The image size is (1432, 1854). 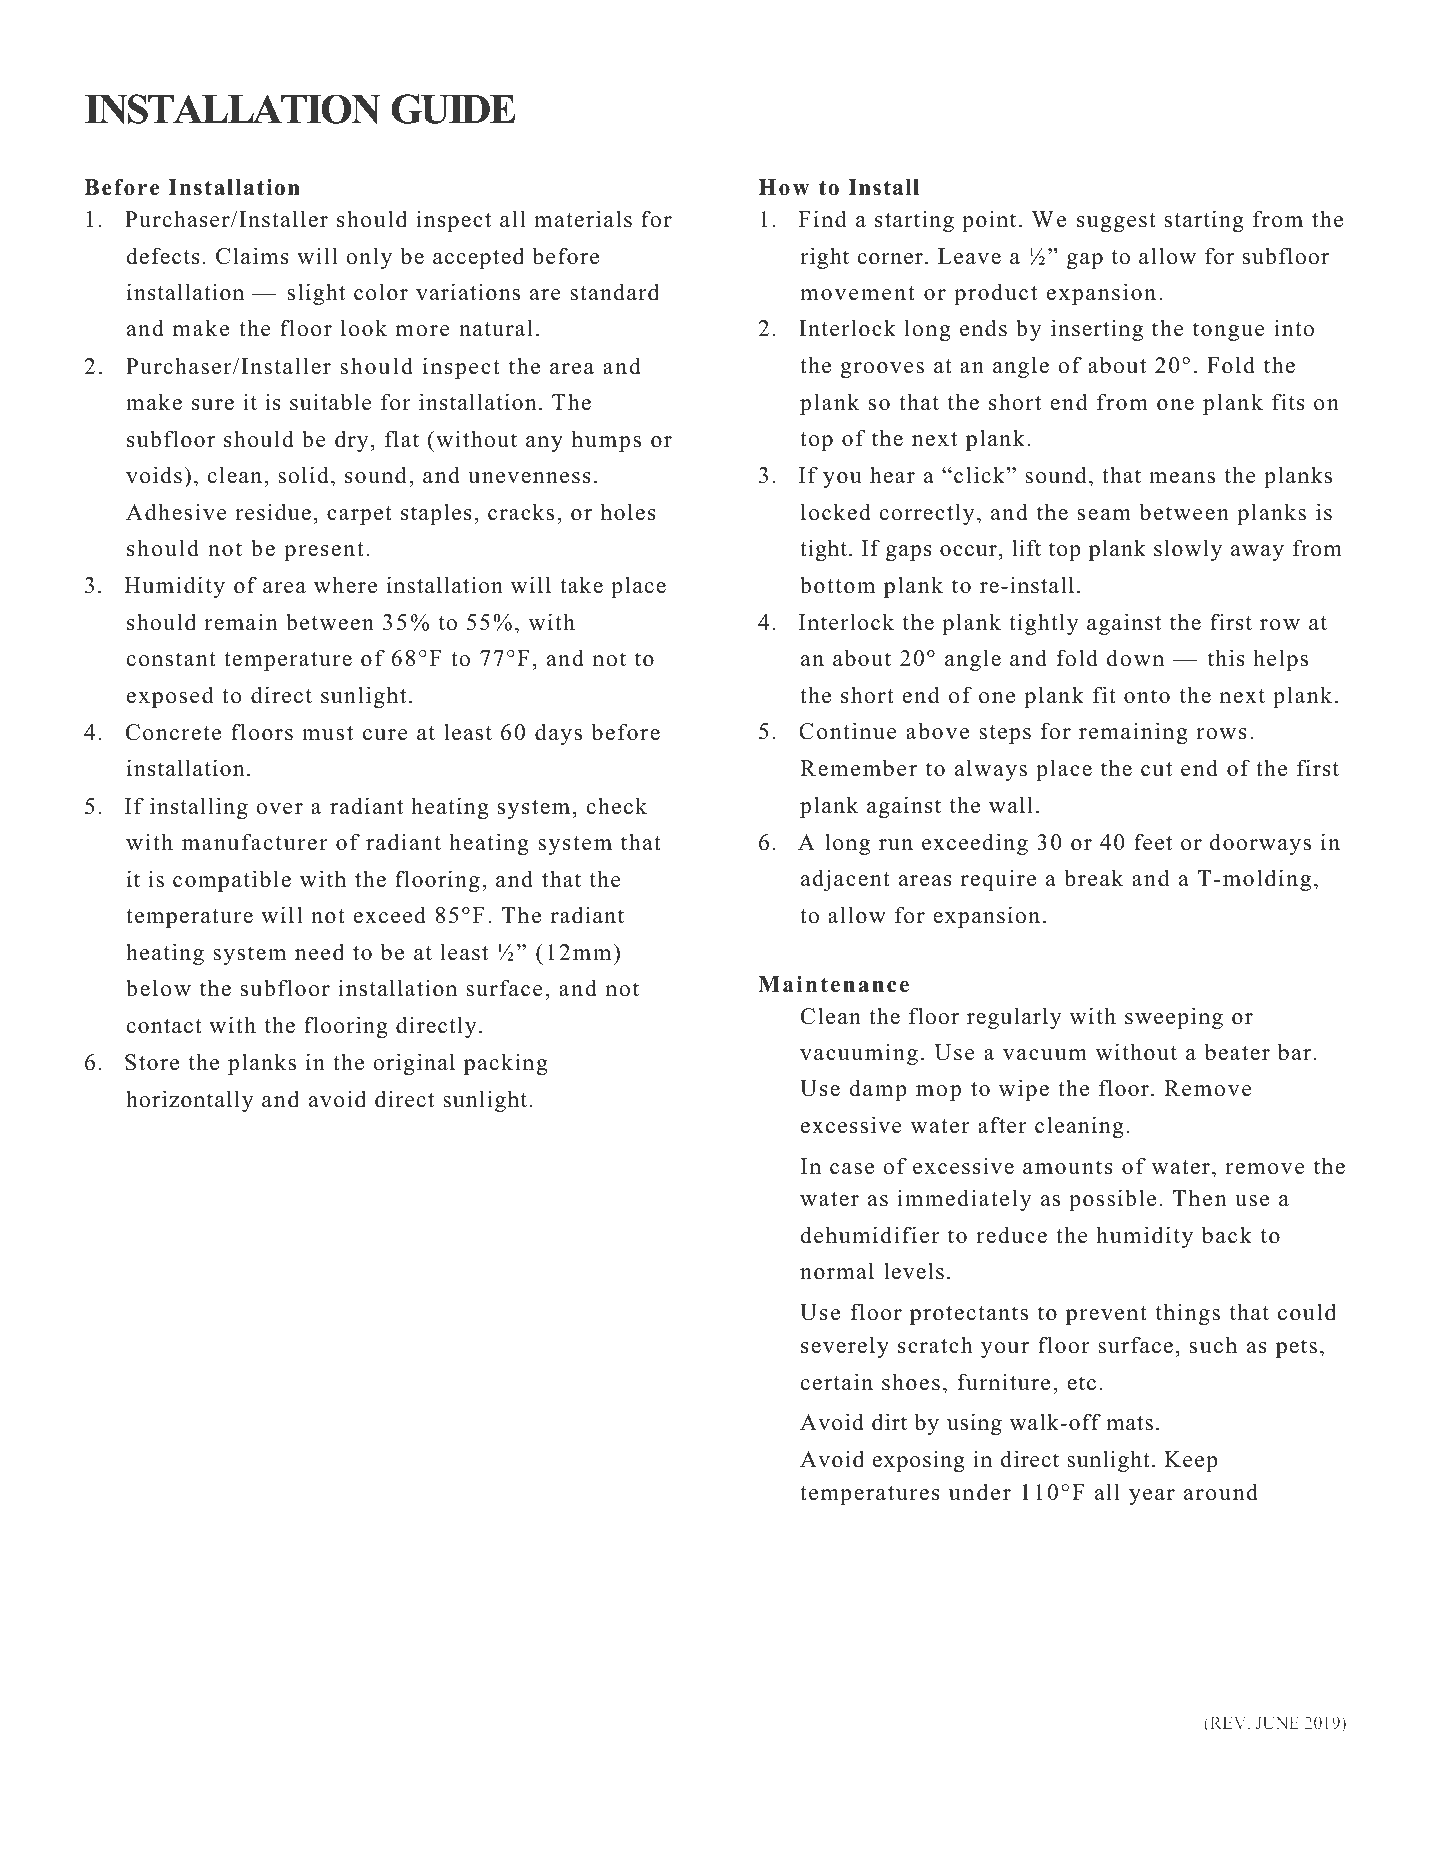 What do you see at coordinates (1116, 222) in the page?
I see `suggest` at bounding box center [1116, 222].
